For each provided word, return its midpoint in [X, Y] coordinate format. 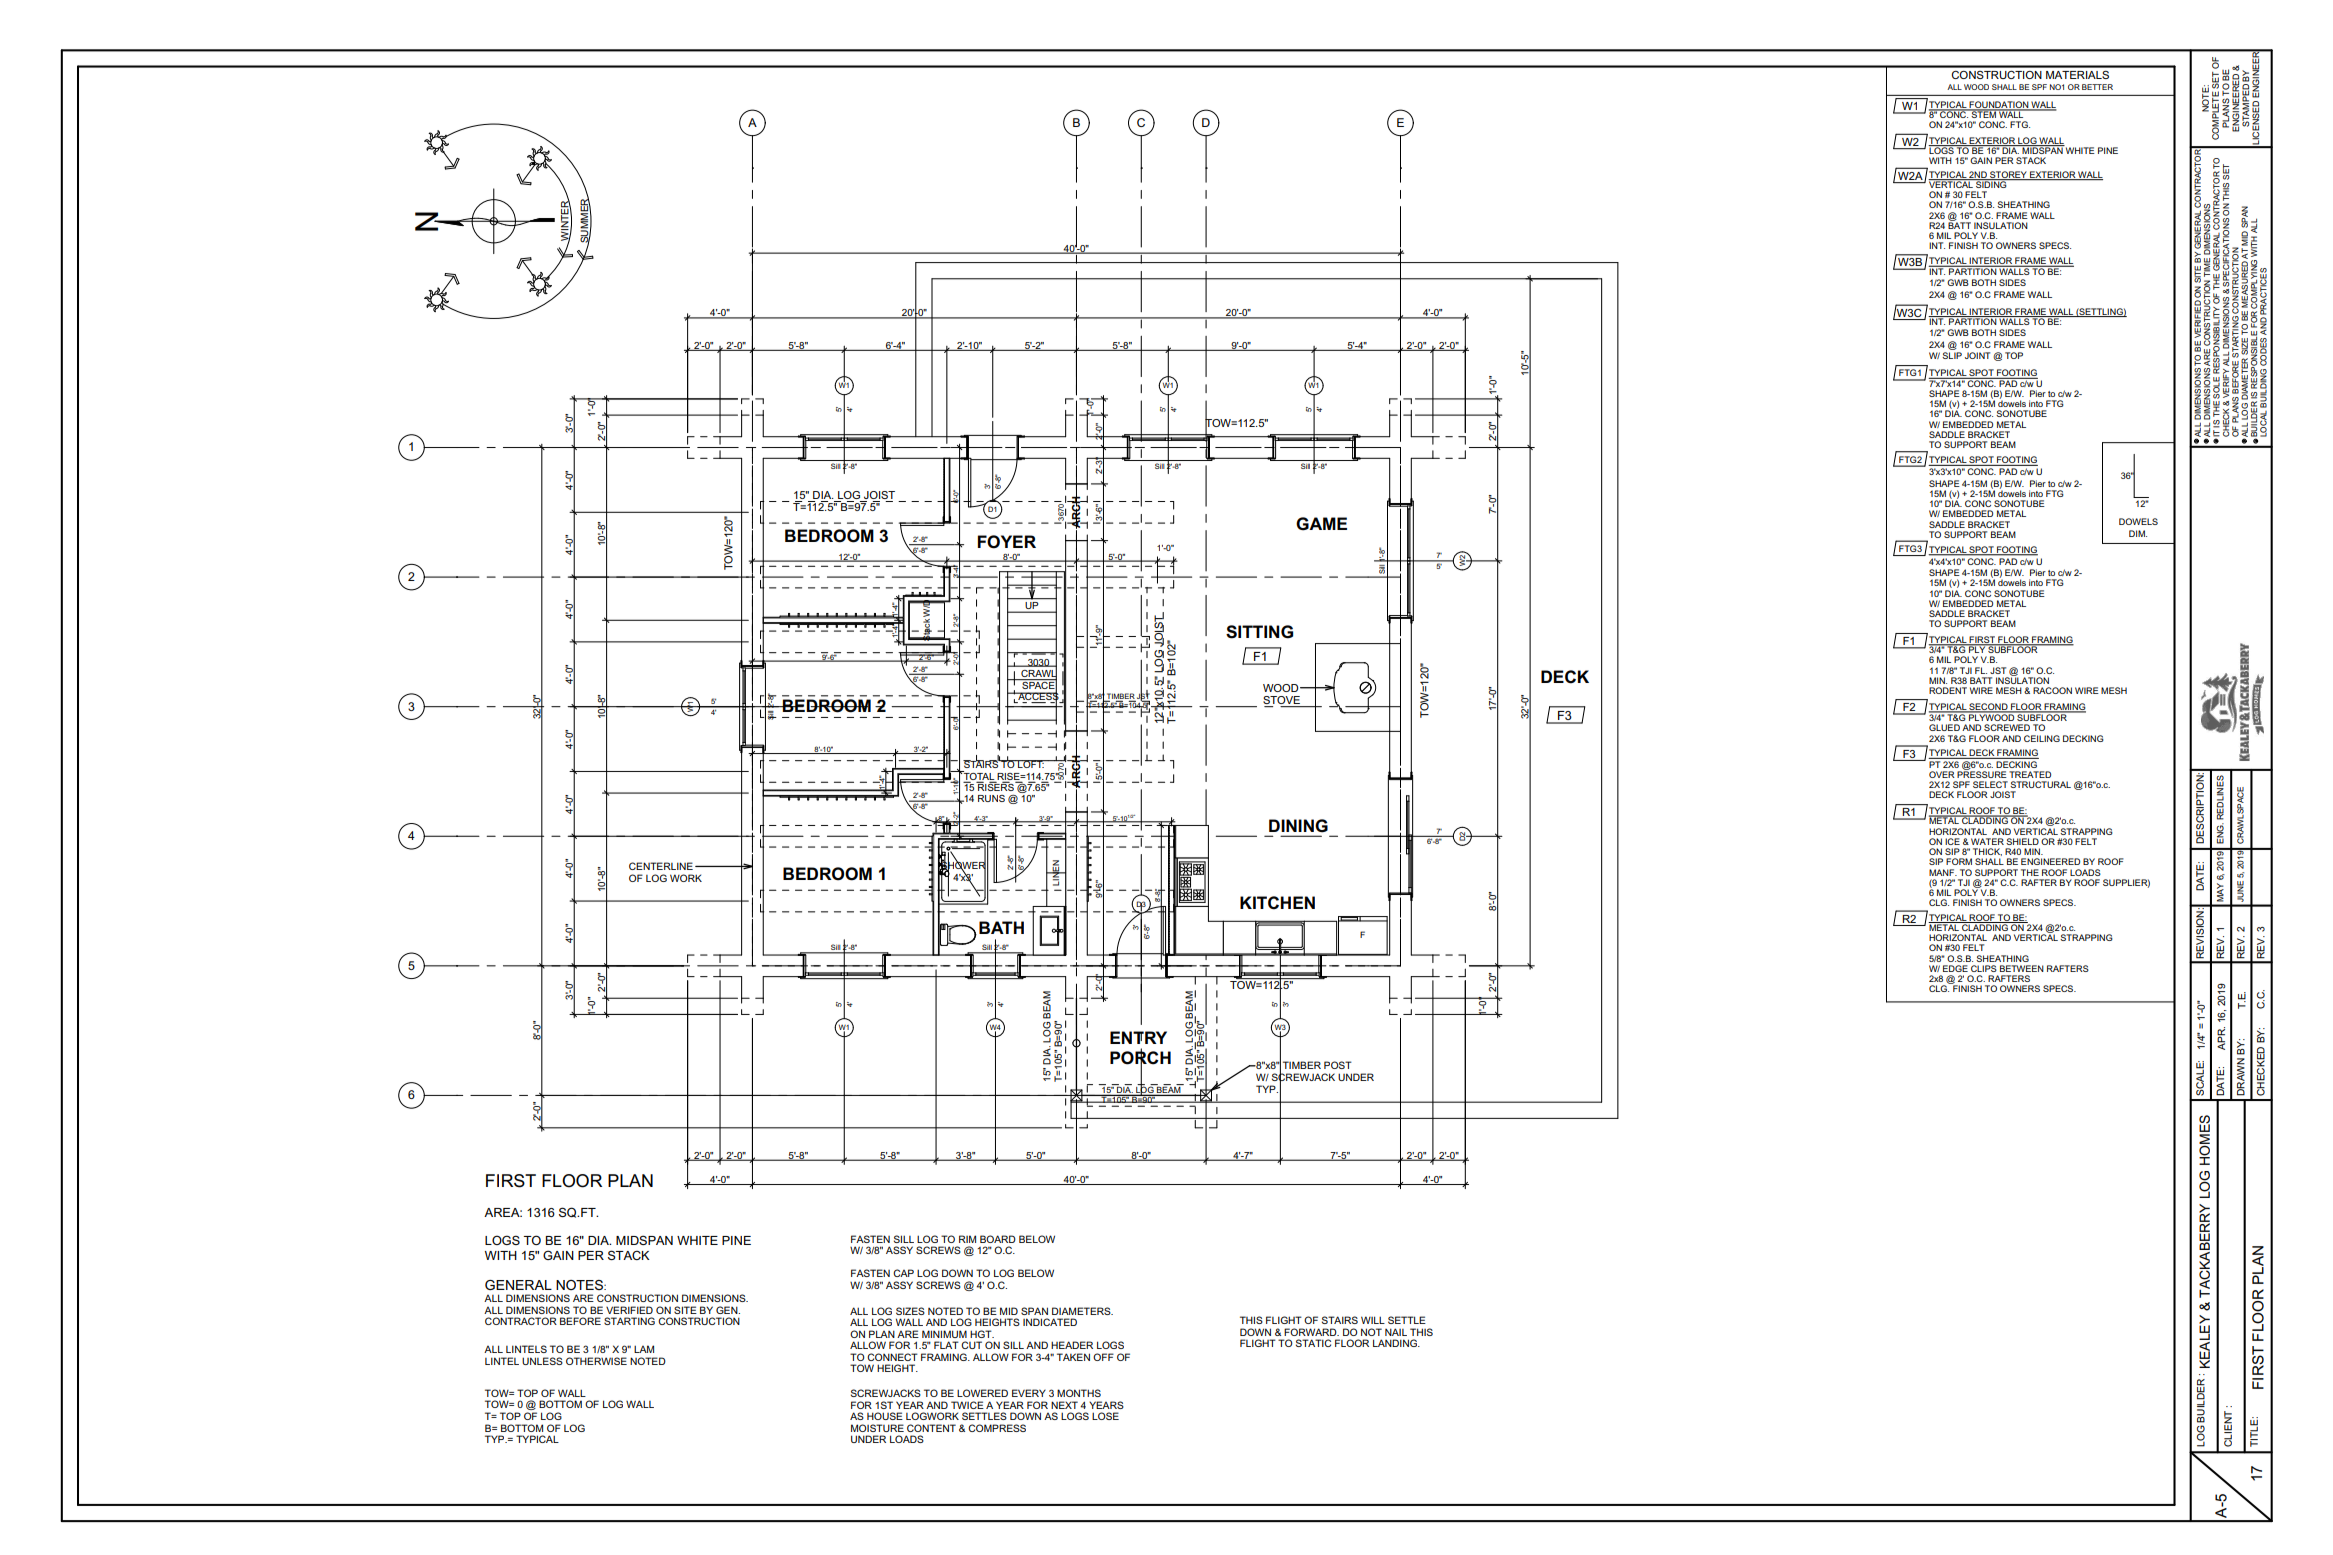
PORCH [1140, 1057]
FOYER [1007, 542]
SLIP [1952, 355]
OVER [1942, 774]
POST [1338, 1065]
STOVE [1282, 701]
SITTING [1259, 632]
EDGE [1955, 968]
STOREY [2008, 175]
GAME [1321, 524]
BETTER [2097, 87]
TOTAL [979, 776]
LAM [644, 1349]
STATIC [1313, 1343]
